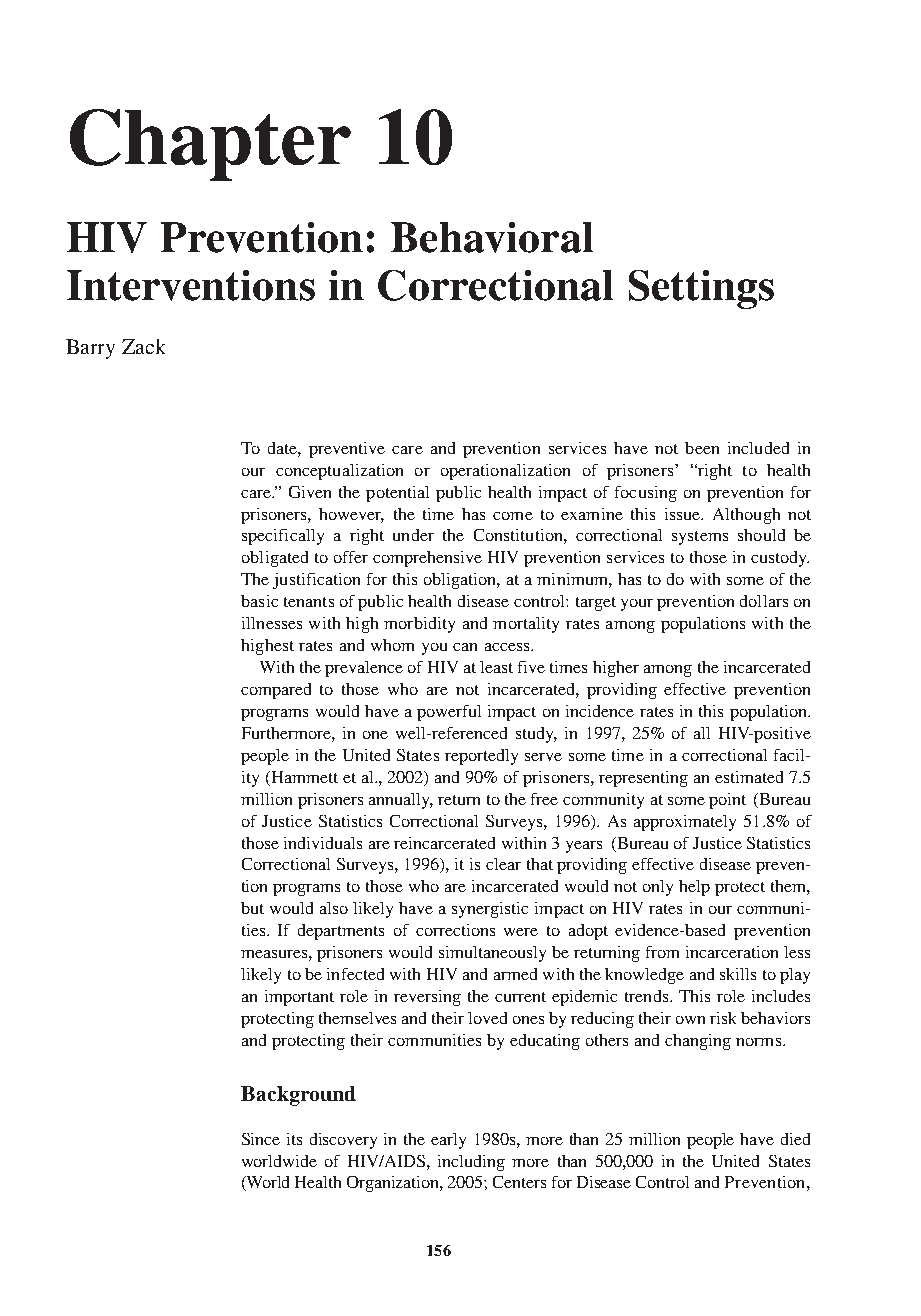  Describe the element at coordinates (492, 237) in the image. I see `Behavioral` at that location.
